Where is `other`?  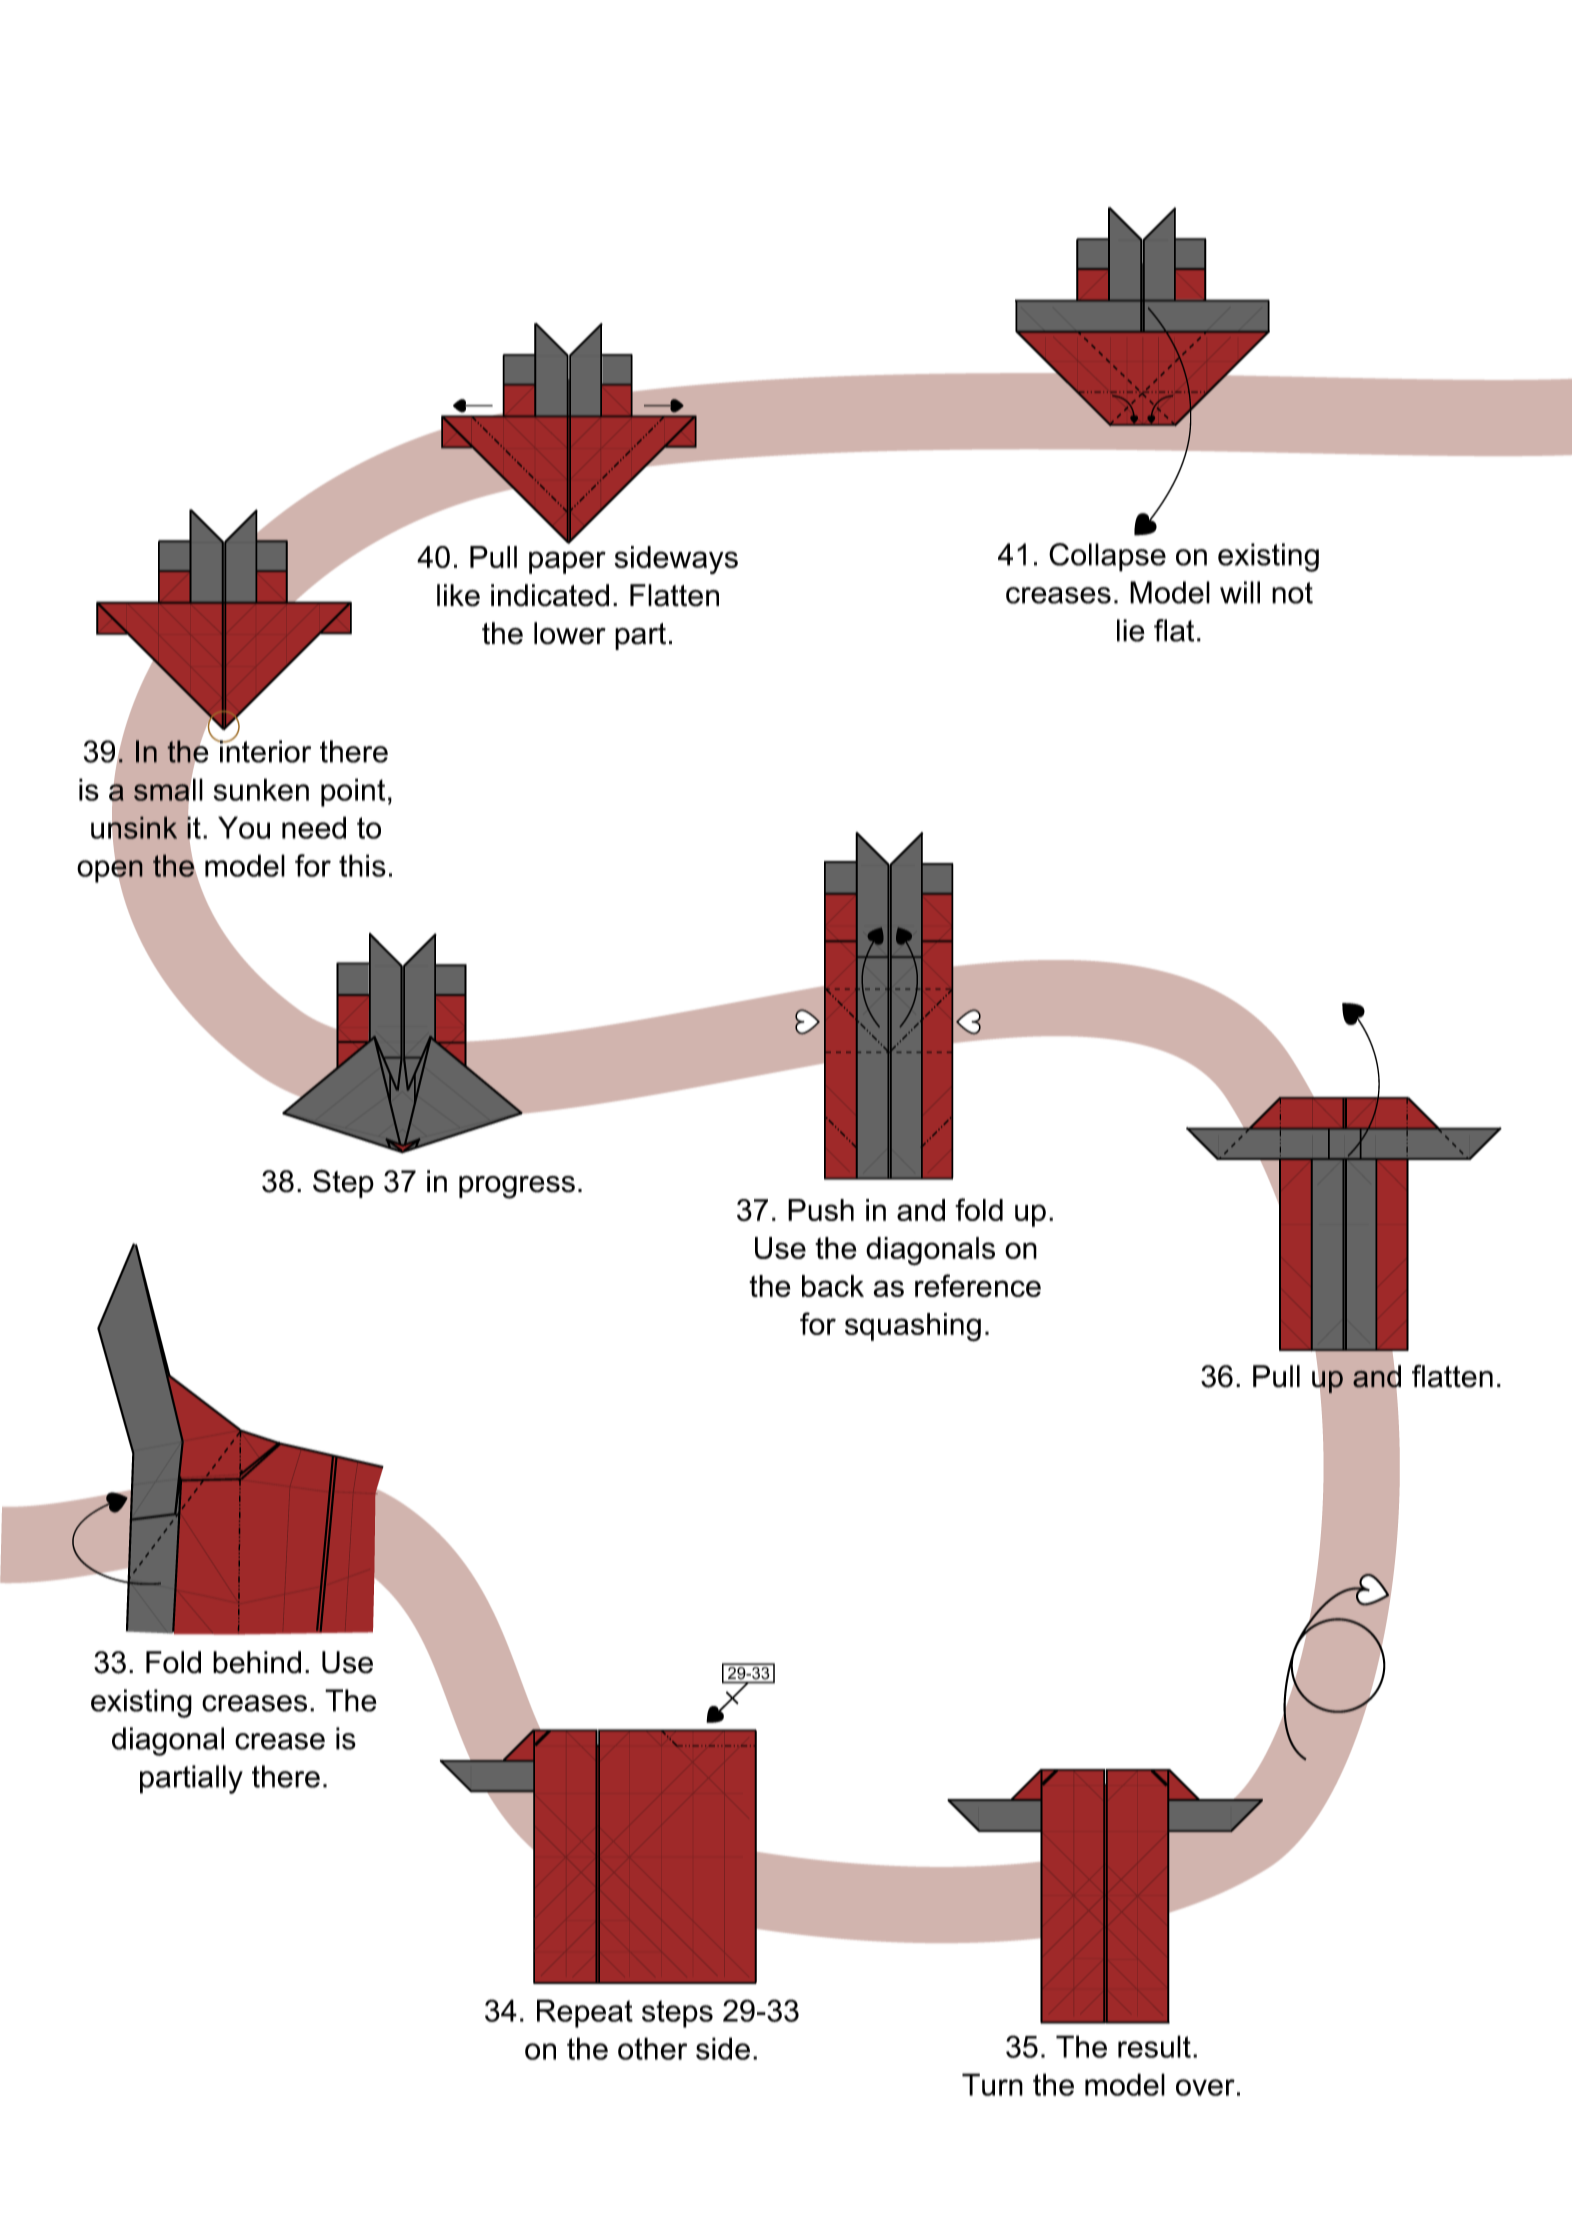 other is located at coordinates (652, 2048).
